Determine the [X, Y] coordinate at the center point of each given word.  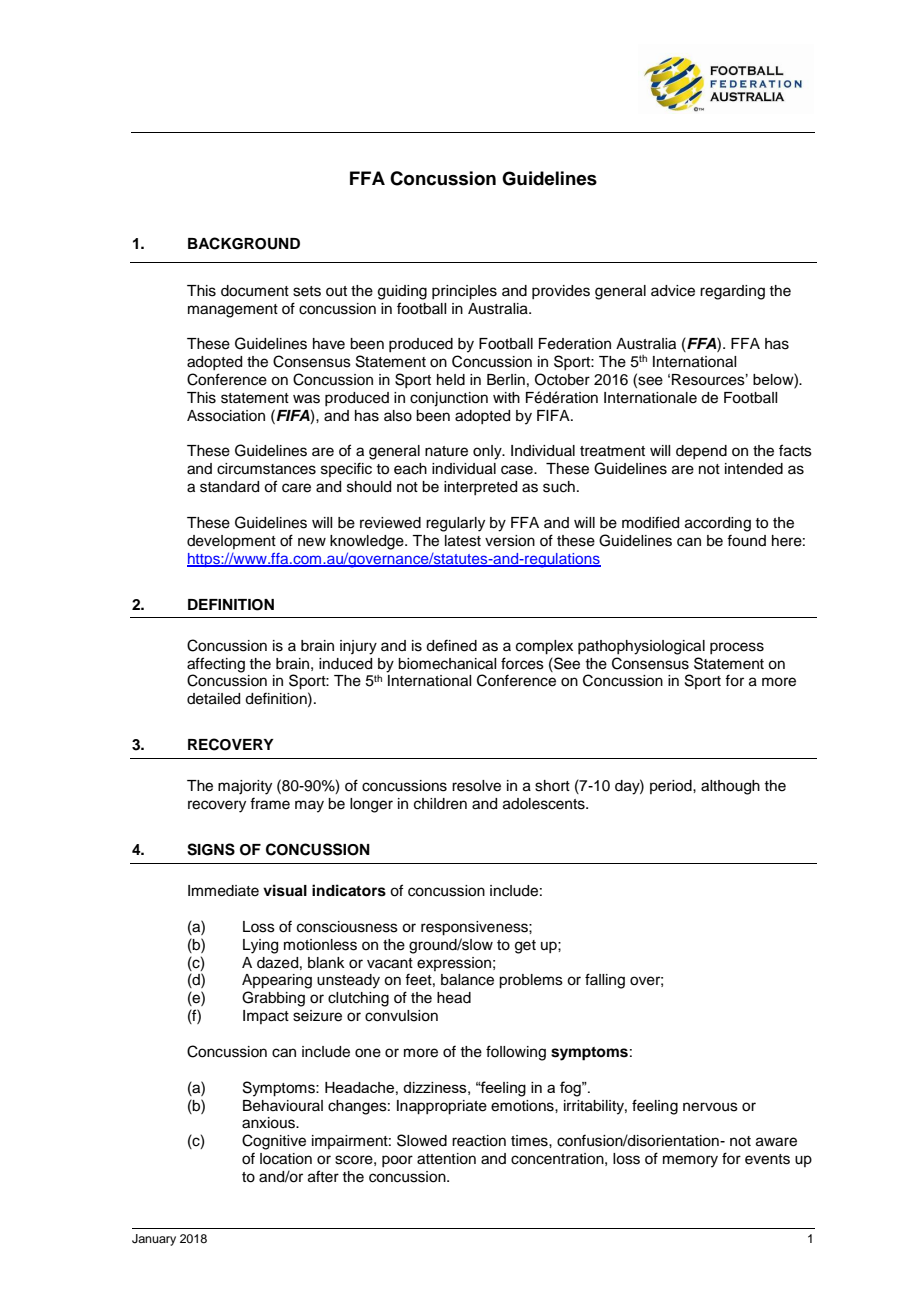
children [440, 804]
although [730, 787]
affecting [216, 666]
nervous [710, 1107]
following [516, 1053]
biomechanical [447, 664]
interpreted [480, 488]
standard [229, 487]
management [233, 311]
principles [464, 292]
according [718, 524]
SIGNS [211, 849]
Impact [266, 1017]
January [154, 1240]
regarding [732, 292]
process [737, 648]
